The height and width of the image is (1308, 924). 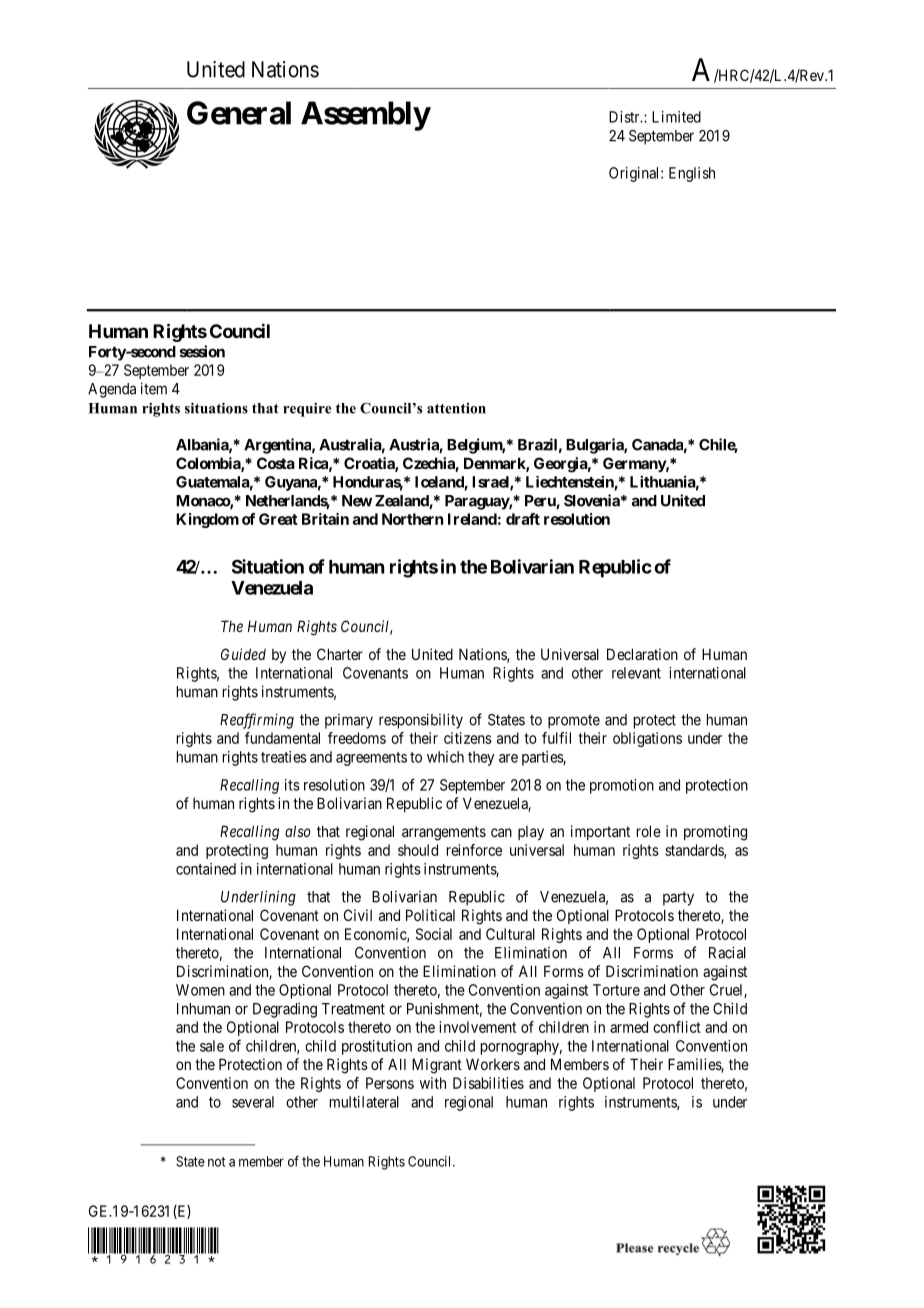 What do you see at coordinates (276, 463) in the image?
I see `Costa` at bounding box center [276, 463].
